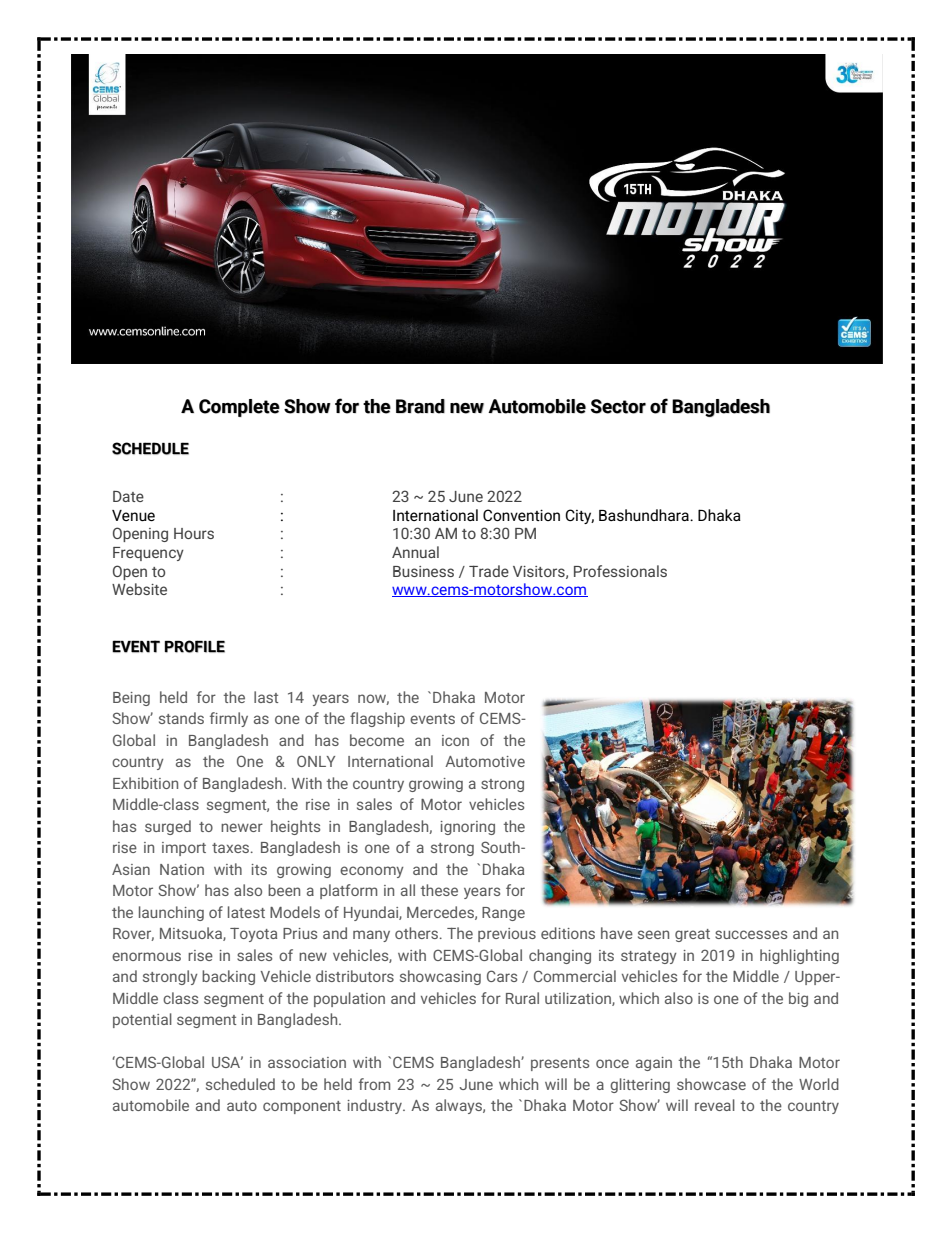 The width and height of the page is (952, 1233). Describe the element at coordinates (620, 571) in the page. I see `Professionals` at that location.
